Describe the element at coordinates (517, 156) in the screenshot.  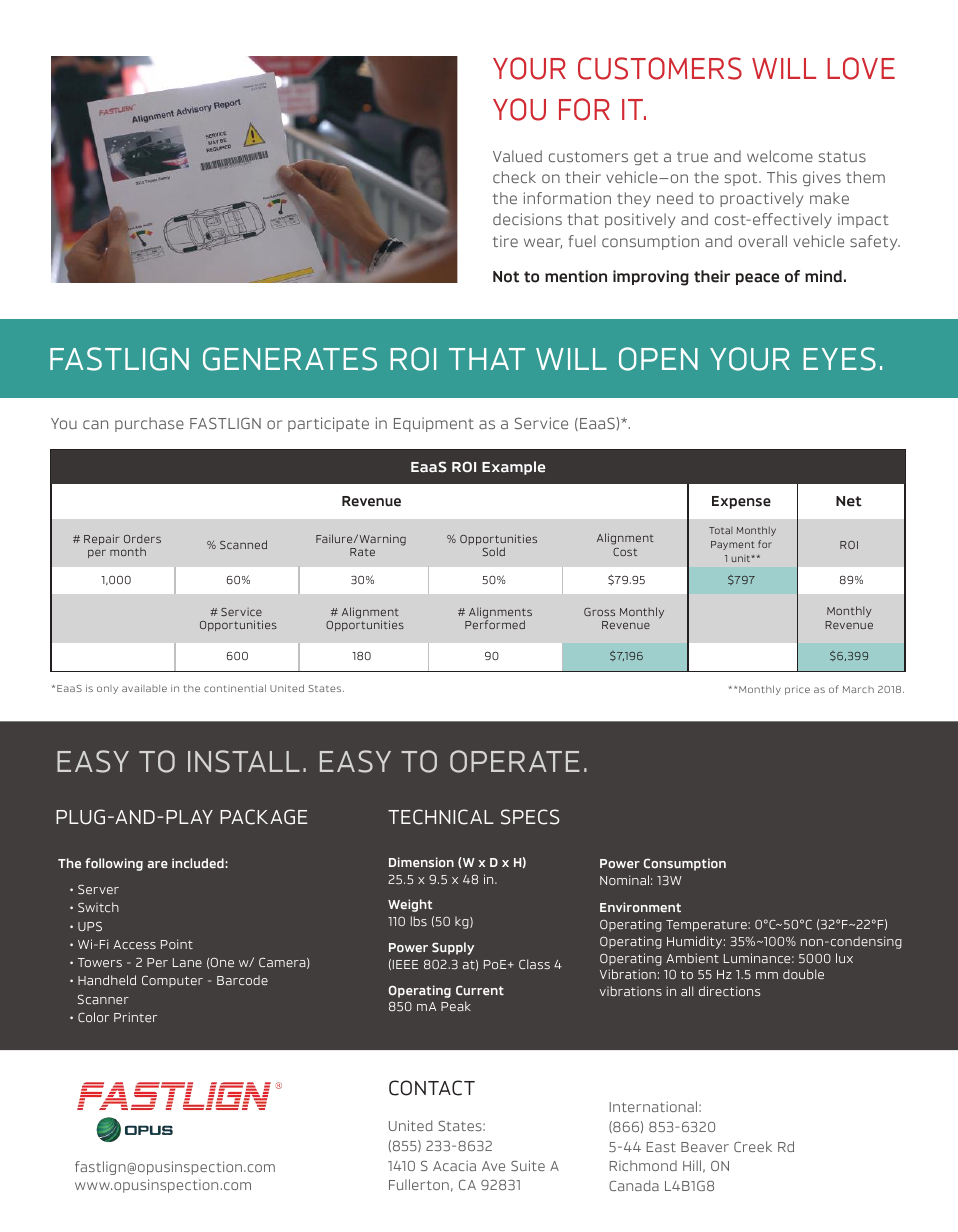
I see `Valued` at that location.
